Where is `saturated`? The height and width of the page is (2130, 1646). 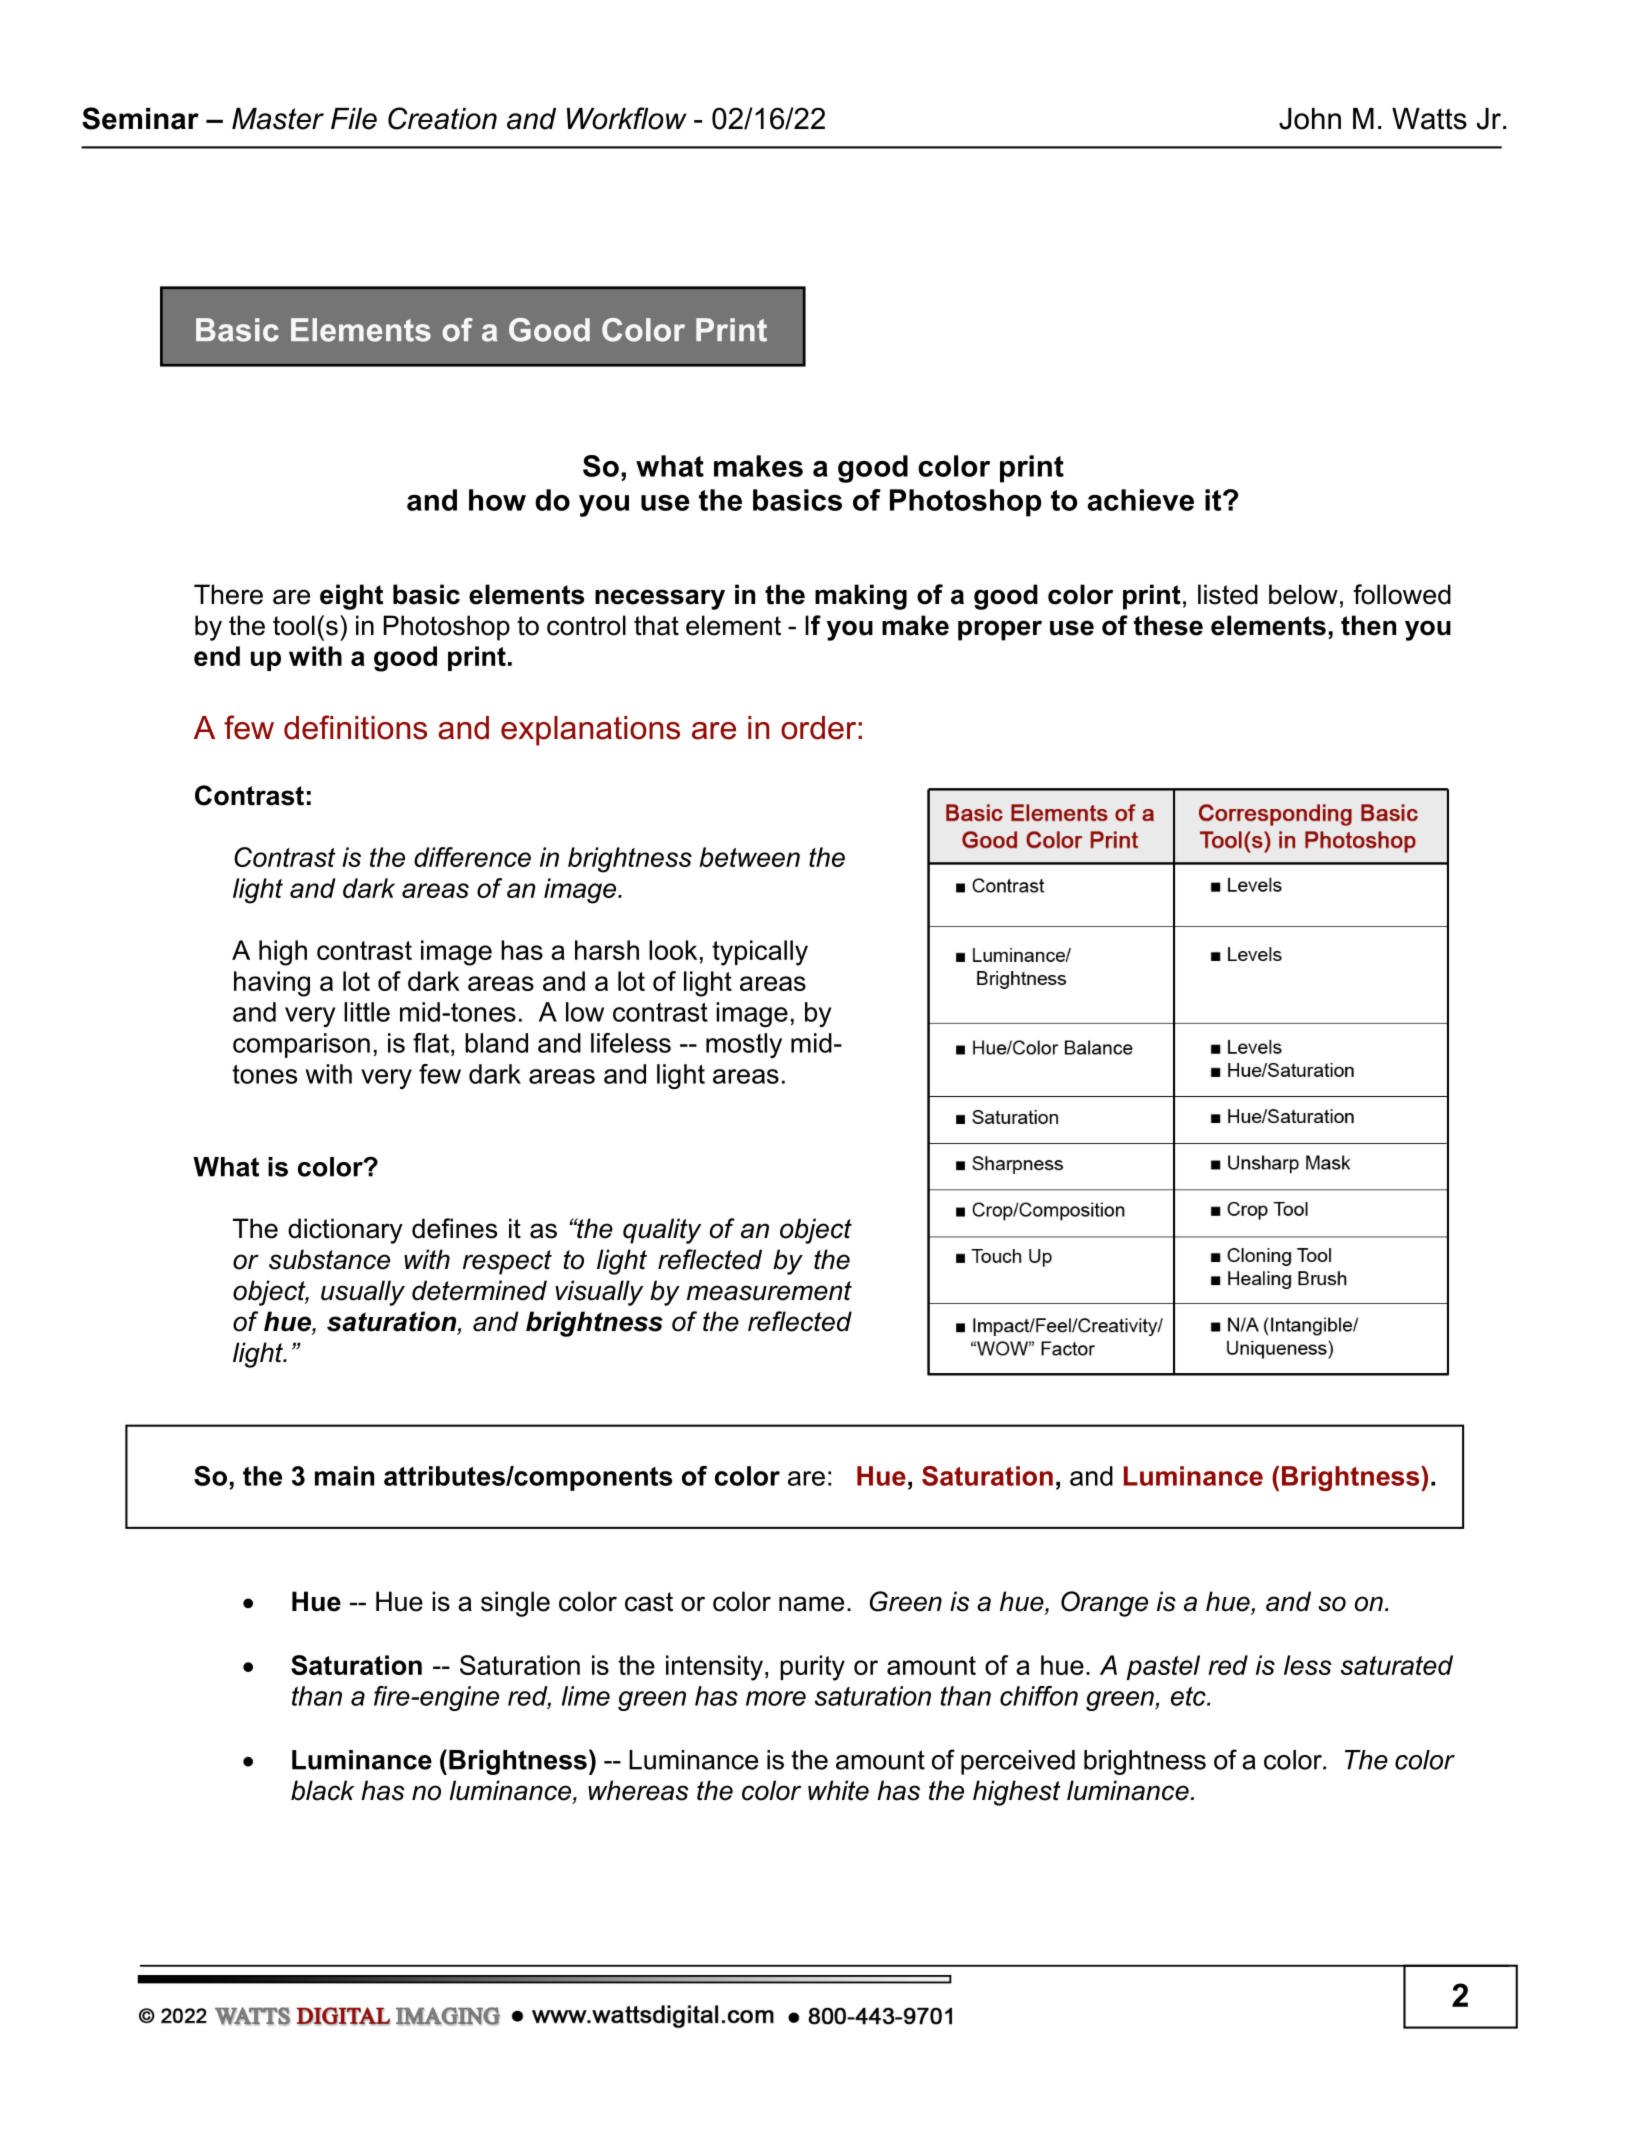 saturated is located at coordinates (1397, 1665).
